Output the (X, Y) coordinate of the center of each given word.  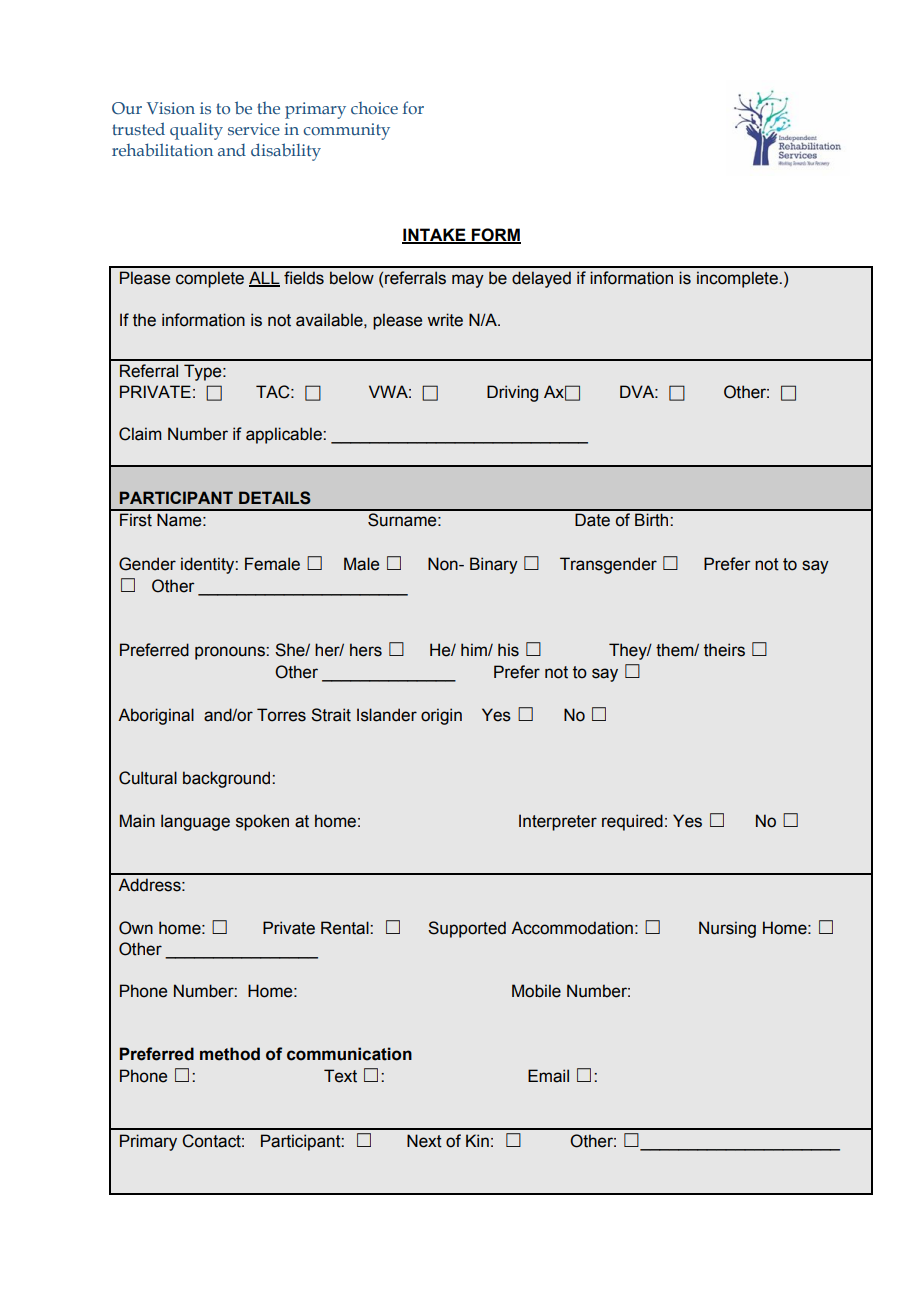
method (230, 1054)
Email (548, 1076)
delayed (541, 279)
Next (424, 1141)
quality (196, 131)
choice (374, 108)
